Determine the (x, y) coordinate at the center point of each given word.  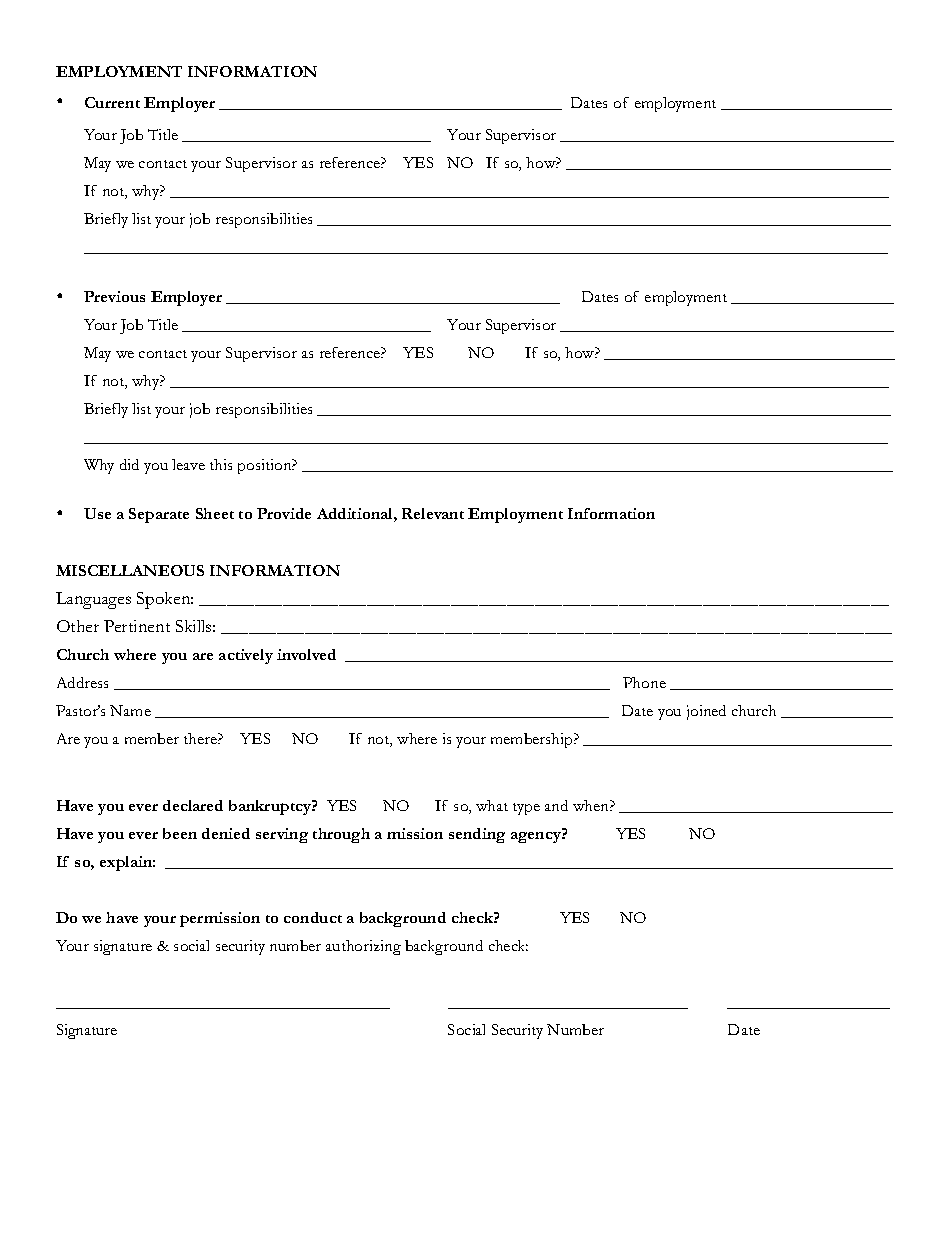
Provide (284, 513)
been (180, 833)
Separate (159, 515)
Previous (114, 296)
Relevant (433, 513)
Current (112, 102)
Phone (644, 682)
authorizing (363, 947)
